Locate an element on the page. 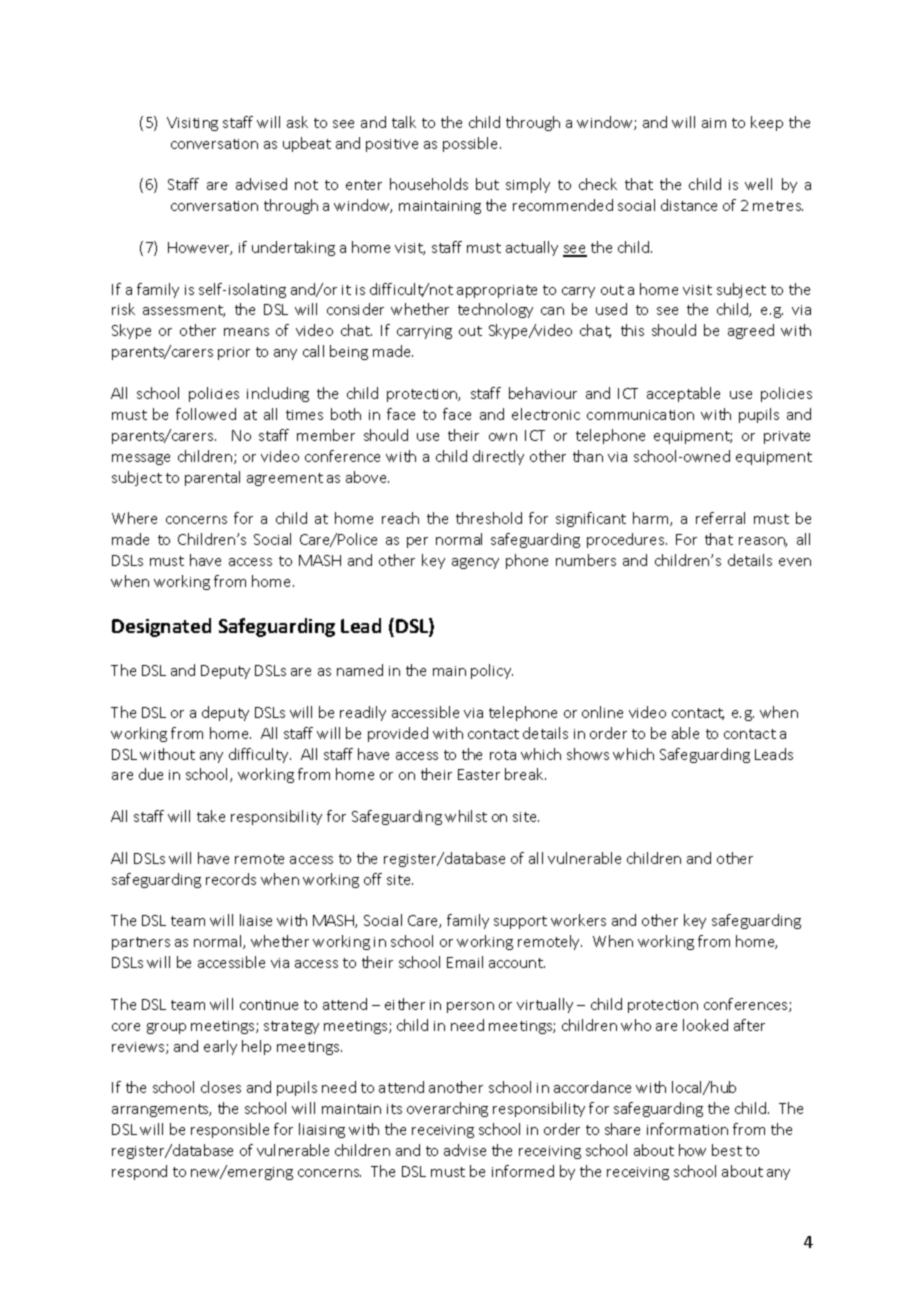 This page has width=924, height=1308. records is located at coordinates (231, 879).
